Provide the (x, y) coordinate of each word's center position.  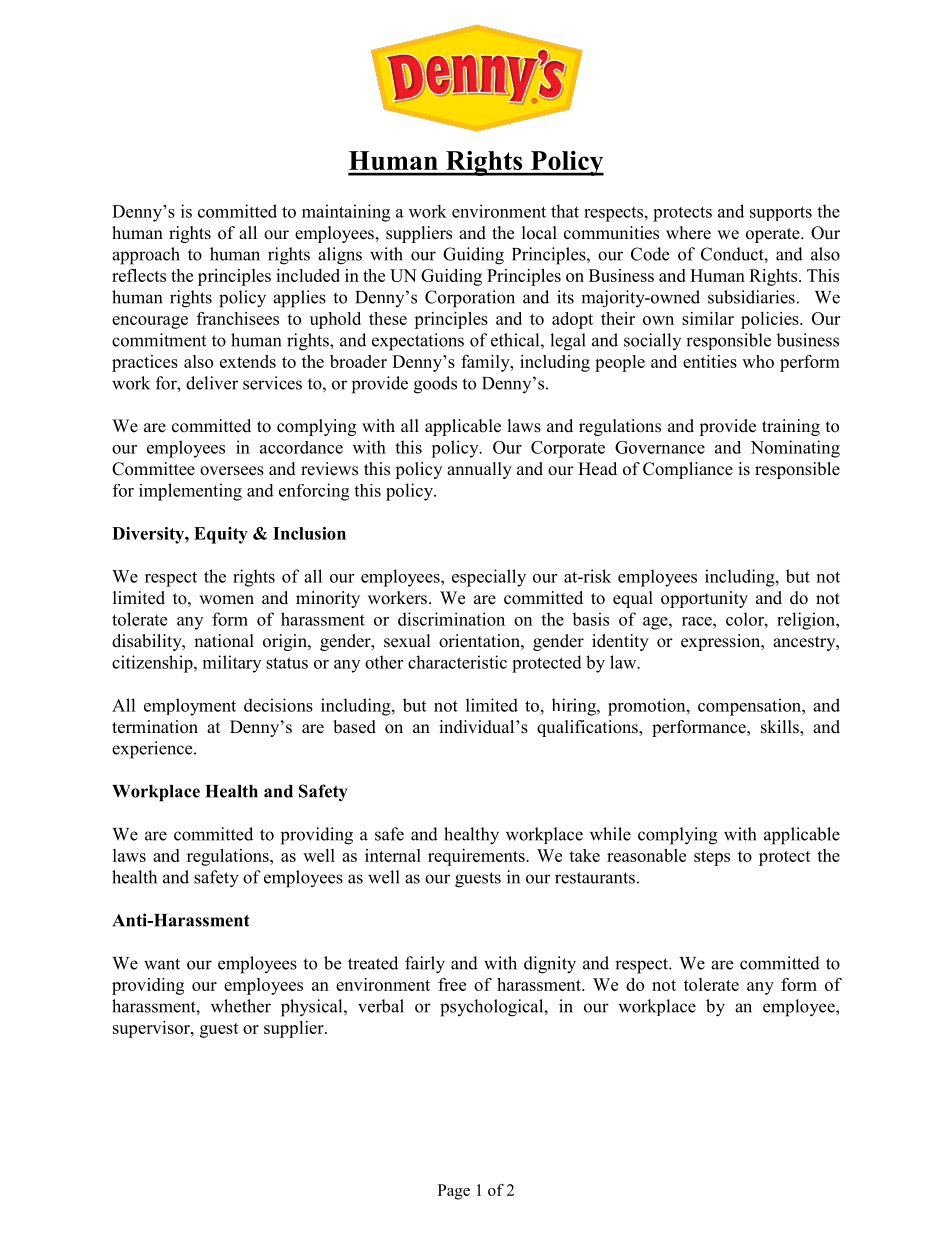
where (688, 233)
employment (190, 707)
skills (781, 728)
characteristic (457, 662)
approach (146, 256)
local (539, 233)
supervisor (152, 1029)
